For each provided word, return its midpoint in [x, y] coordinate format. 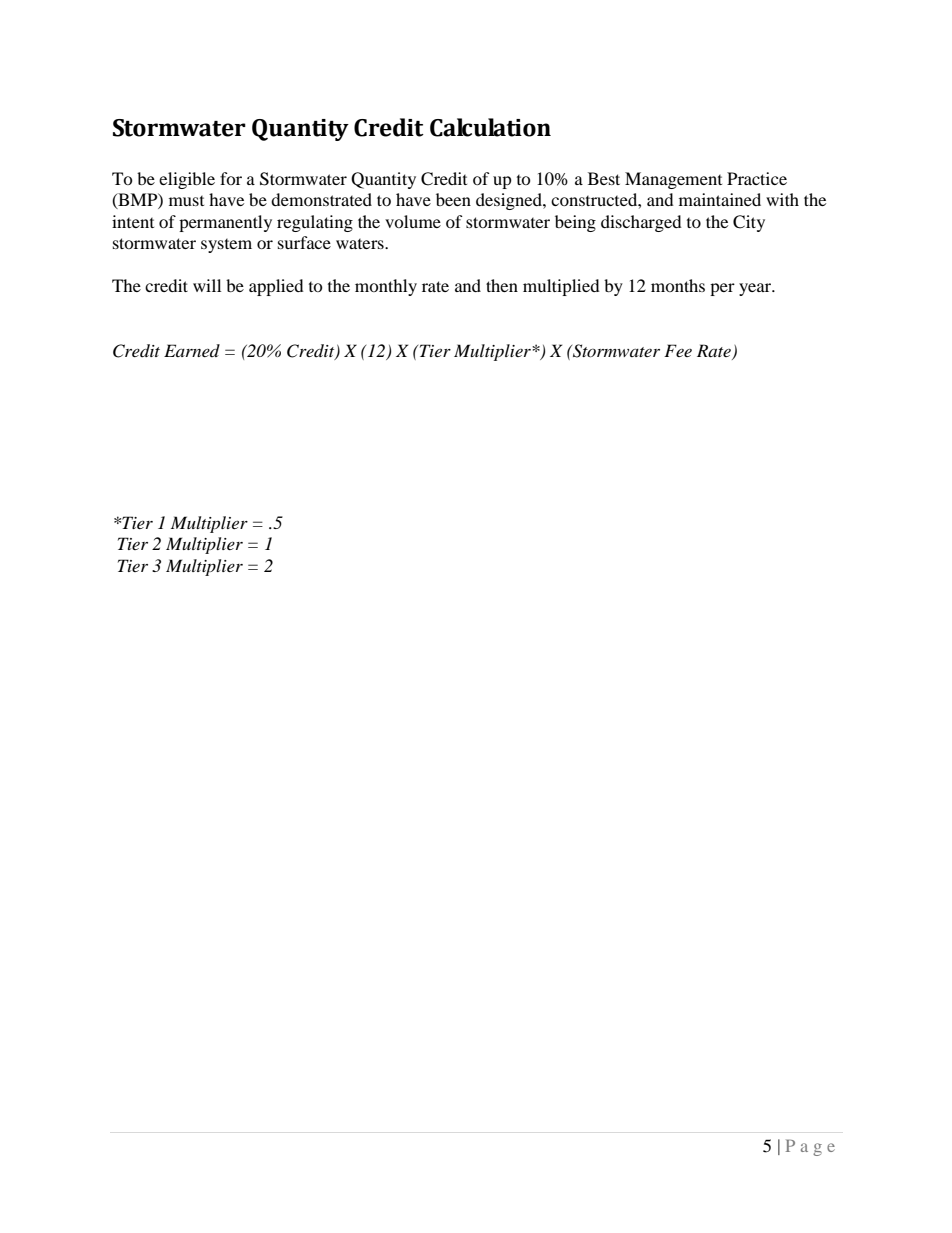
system [226, 246]
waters [361, 244]
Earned [192, 350]
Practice [757, 178]
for [231, 178]
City [749, 223]
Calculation [490, 127]
